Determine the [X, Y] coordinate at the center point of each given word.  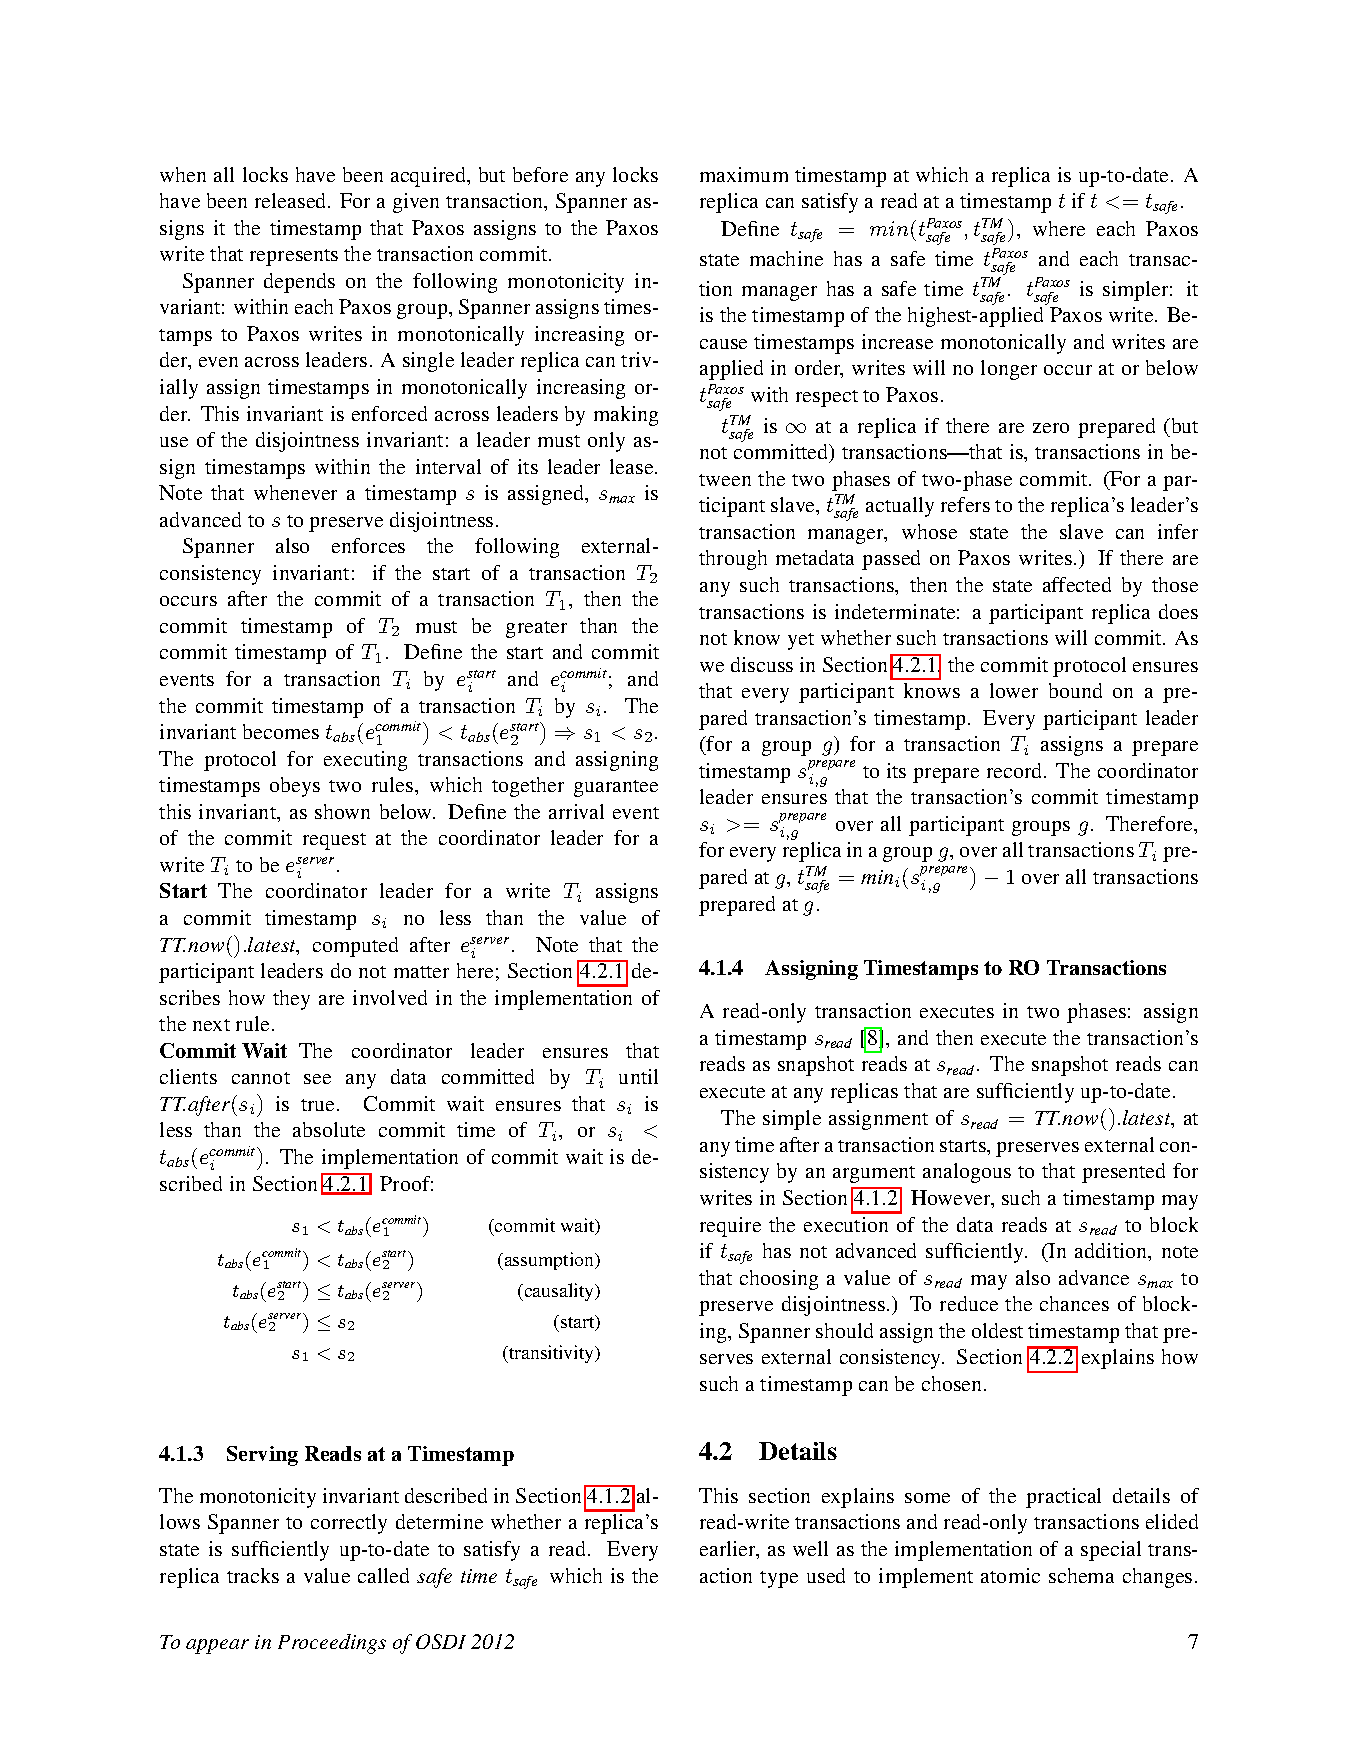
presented [1123, 1173]
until [638, 1076]
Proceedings [332, 1644]
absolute [329, 1129]
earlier [729, 1550]
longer [1009, 370]
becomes [281, 731]
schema [1081, 1575]
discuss [762, 664]
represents [294, 257]
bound [1075, 690]
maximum [744, 174]
